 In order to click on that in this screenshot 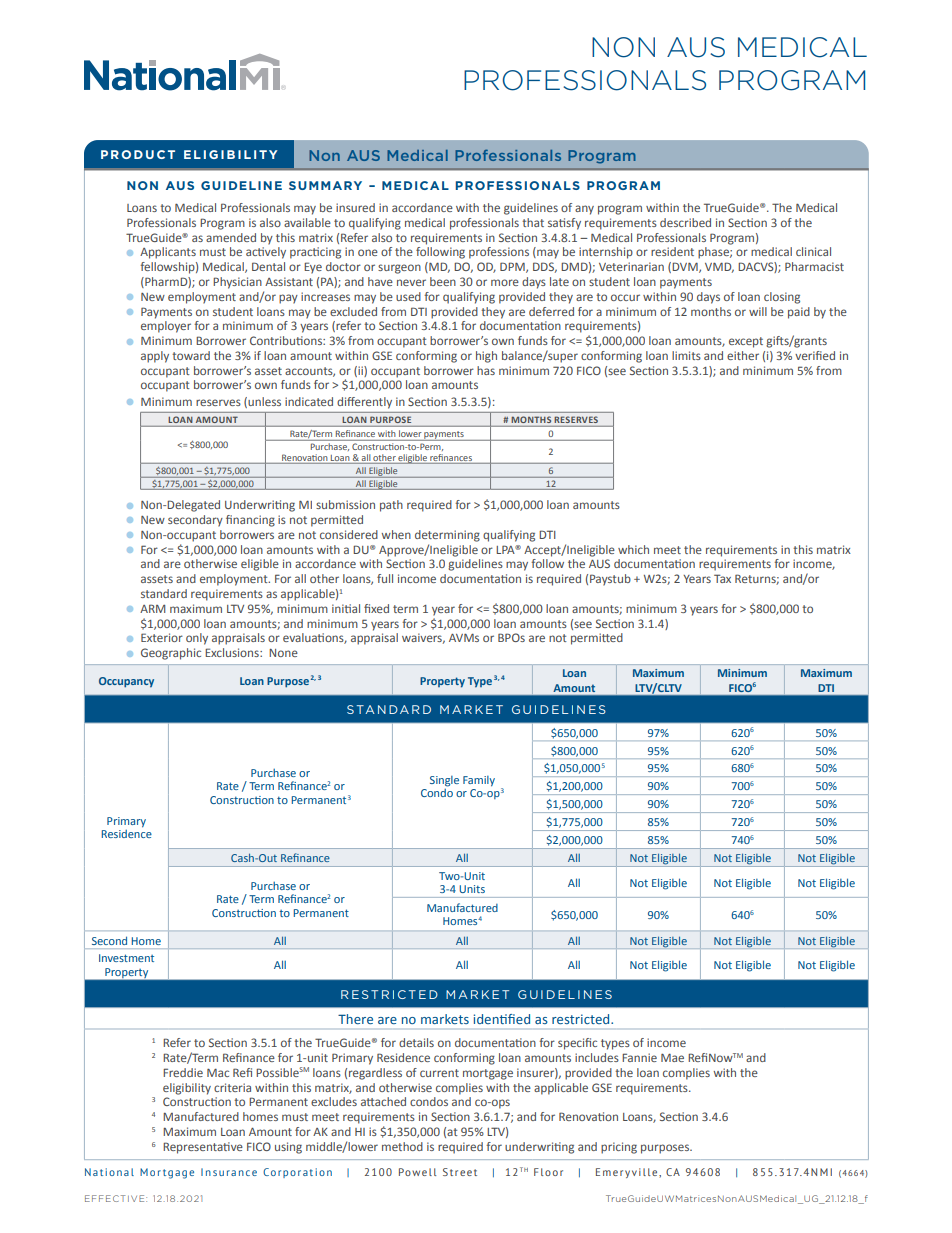, I will do `click(533, 222)`.
